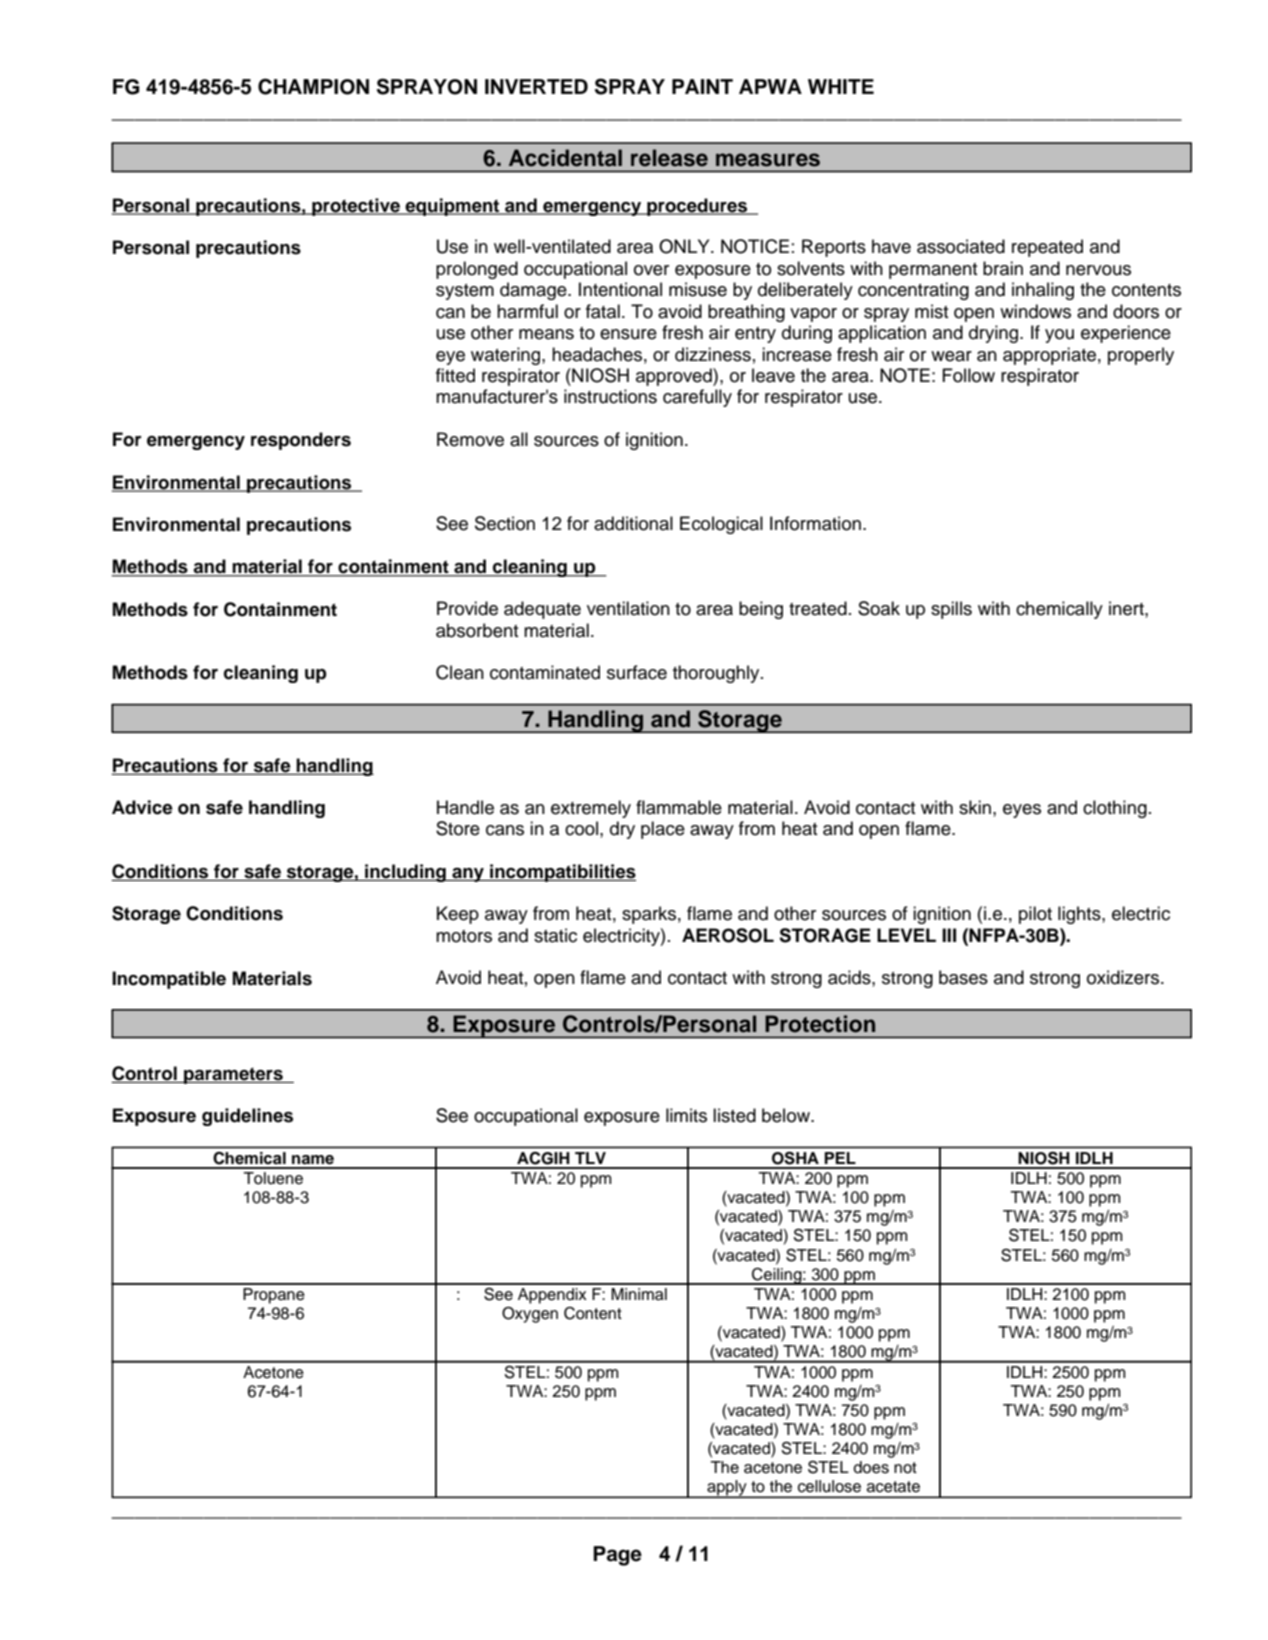 This document has height=1640, width=1268. What do you see at coordinates (142, 807) in the document?
I see `Advice` at bounding box center [142, 807].
